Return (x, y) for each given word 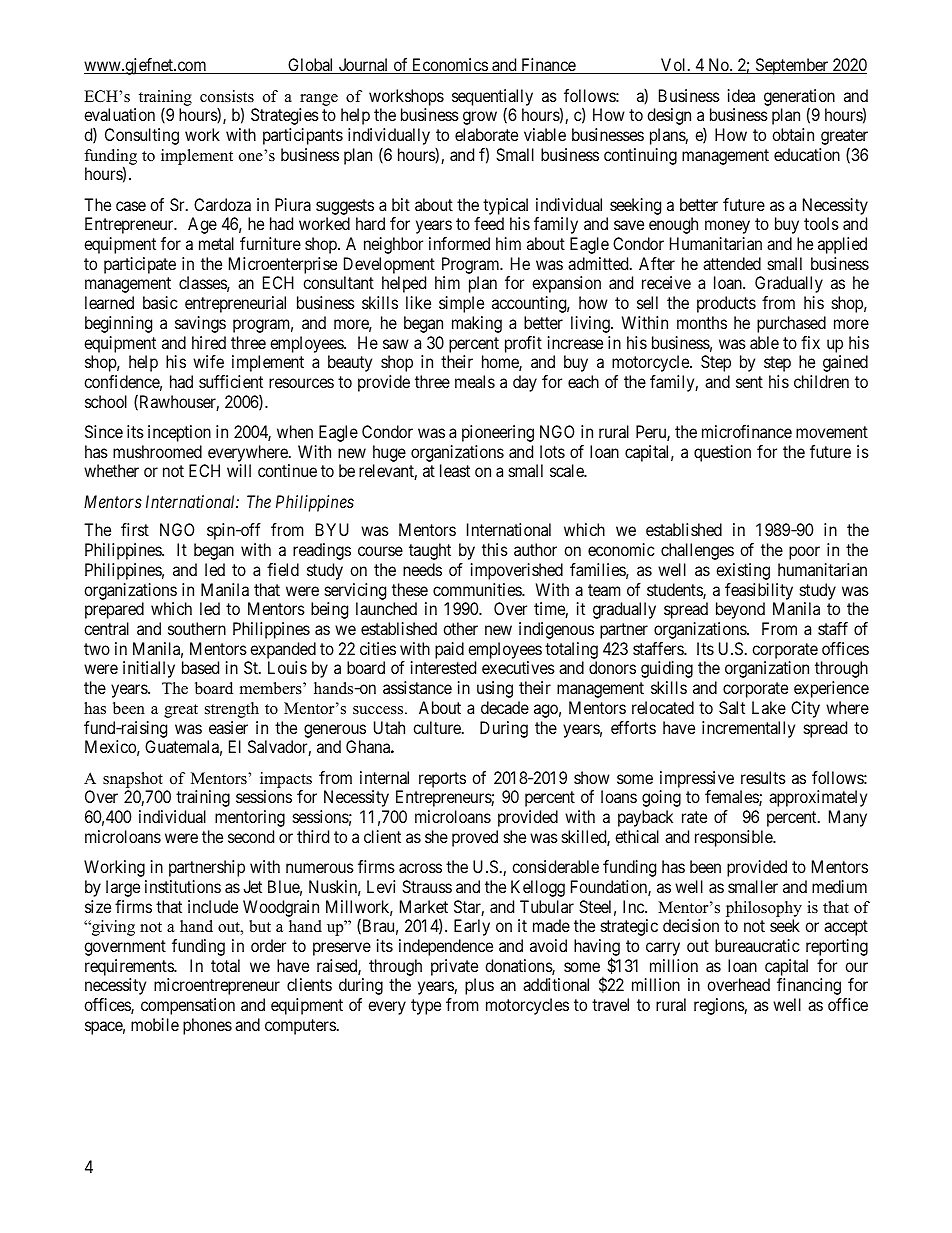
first (135, 529)
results (763, 777)
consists (227, 96)
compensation (188, 1006)
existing (743, 571)
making (477, 324)
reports (442, 780)
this (495, 549)
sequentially (492, 98)
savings (200, 324)
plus (479, 986)
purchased (791, 324)
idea (741, 95)
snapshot (133, 780)
